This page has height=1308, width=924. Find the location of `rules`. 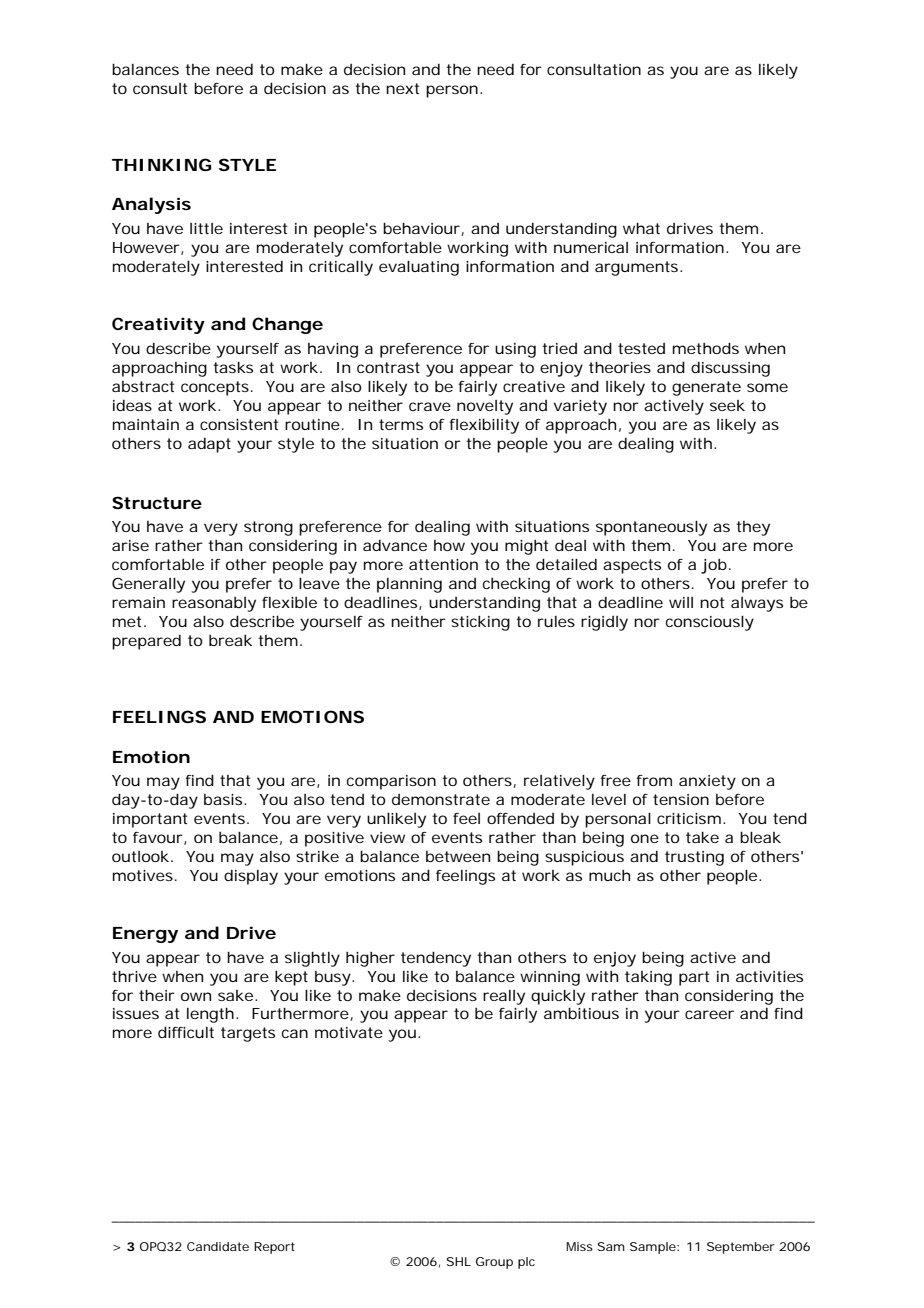

rules is located at coordinates (556, 621).
